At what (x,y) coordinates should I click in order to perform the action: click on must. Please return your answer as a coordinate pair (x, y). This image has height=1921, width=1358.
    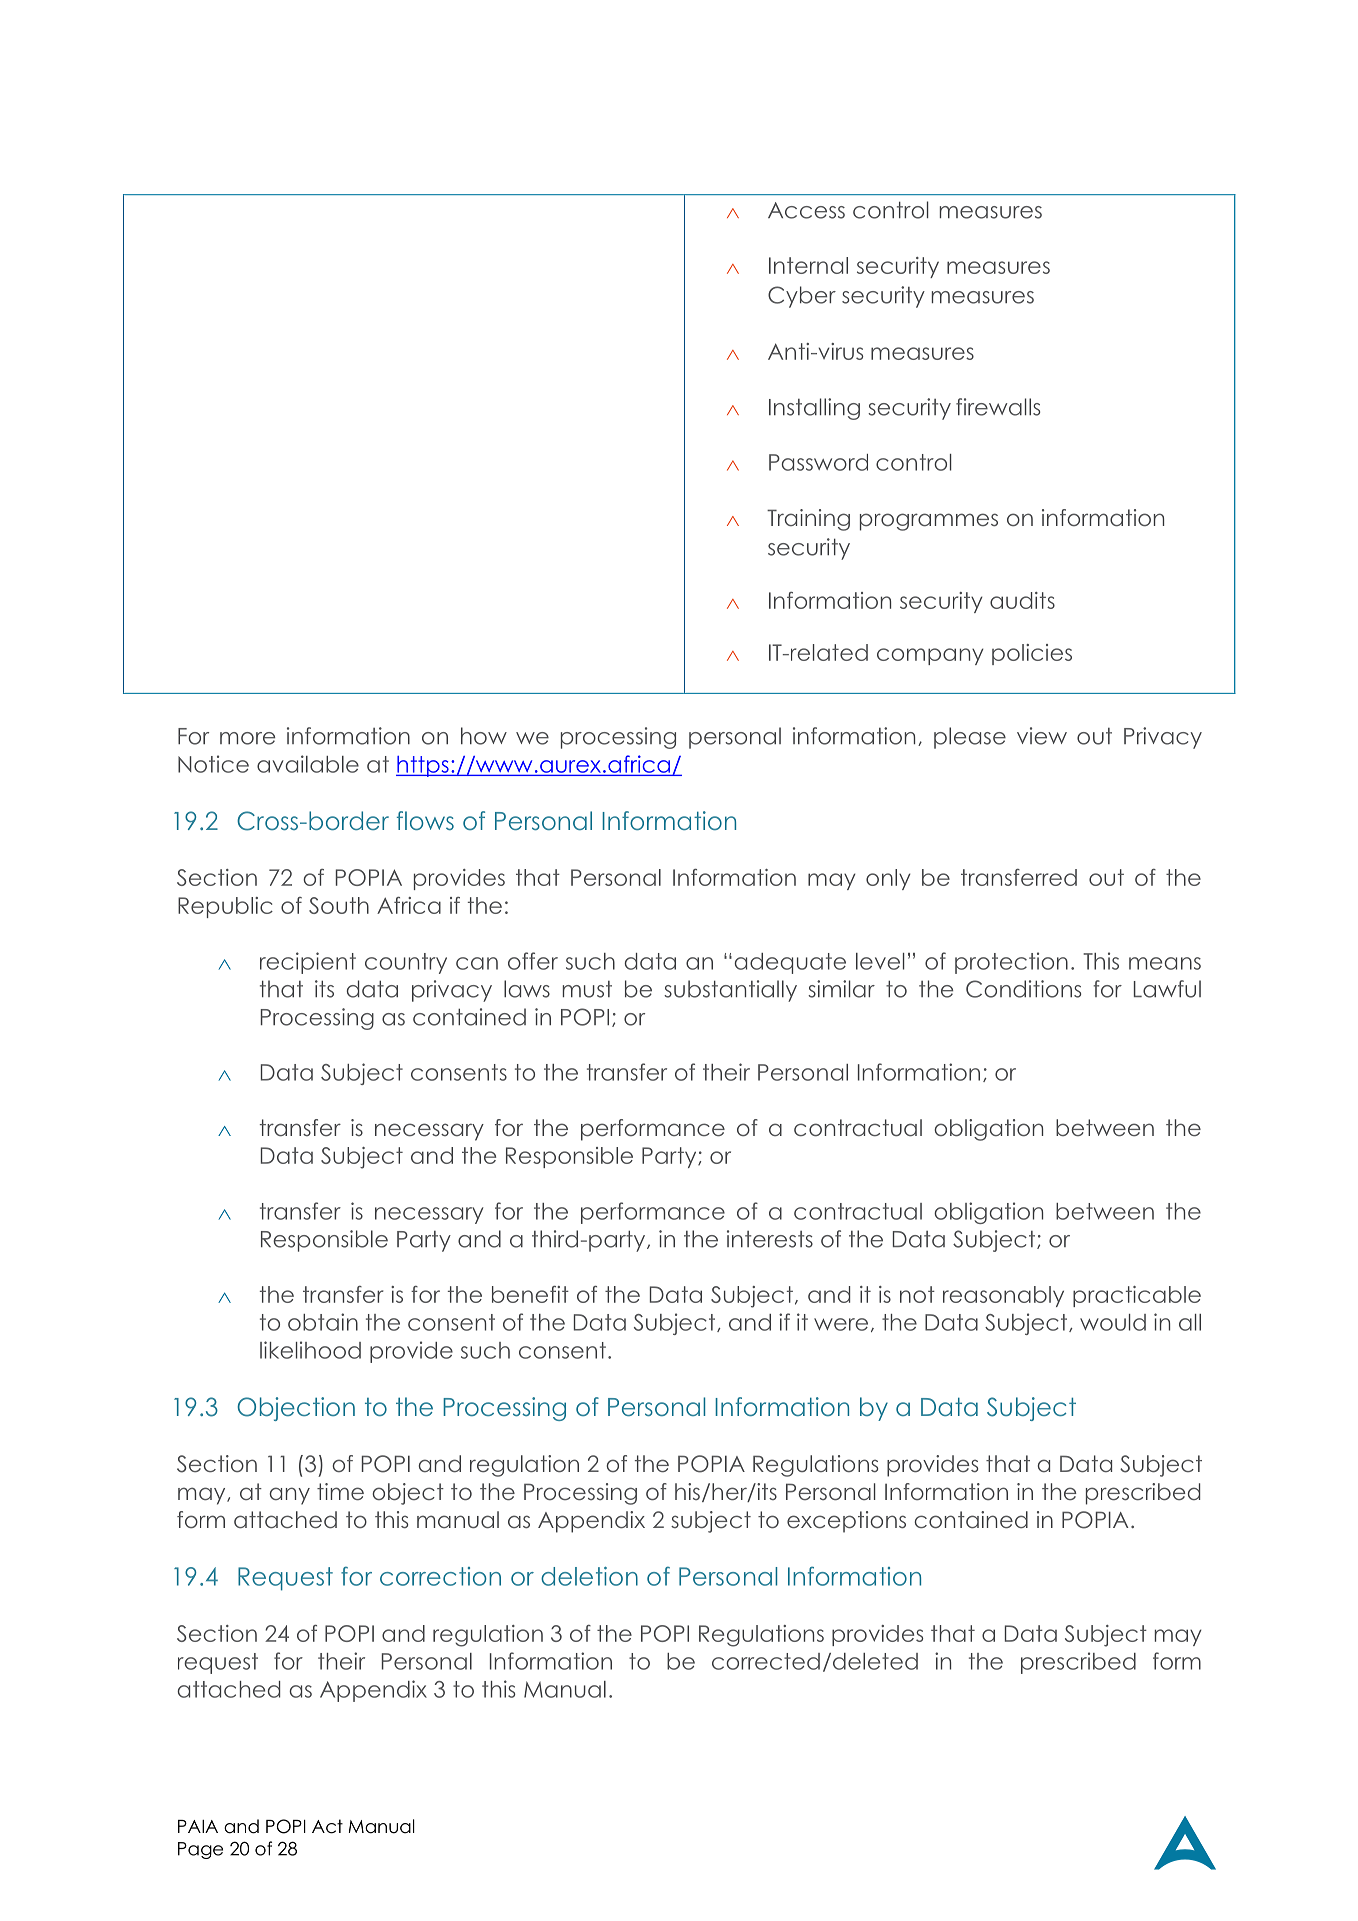
    Looking at the image, I should click on (587, 989).
